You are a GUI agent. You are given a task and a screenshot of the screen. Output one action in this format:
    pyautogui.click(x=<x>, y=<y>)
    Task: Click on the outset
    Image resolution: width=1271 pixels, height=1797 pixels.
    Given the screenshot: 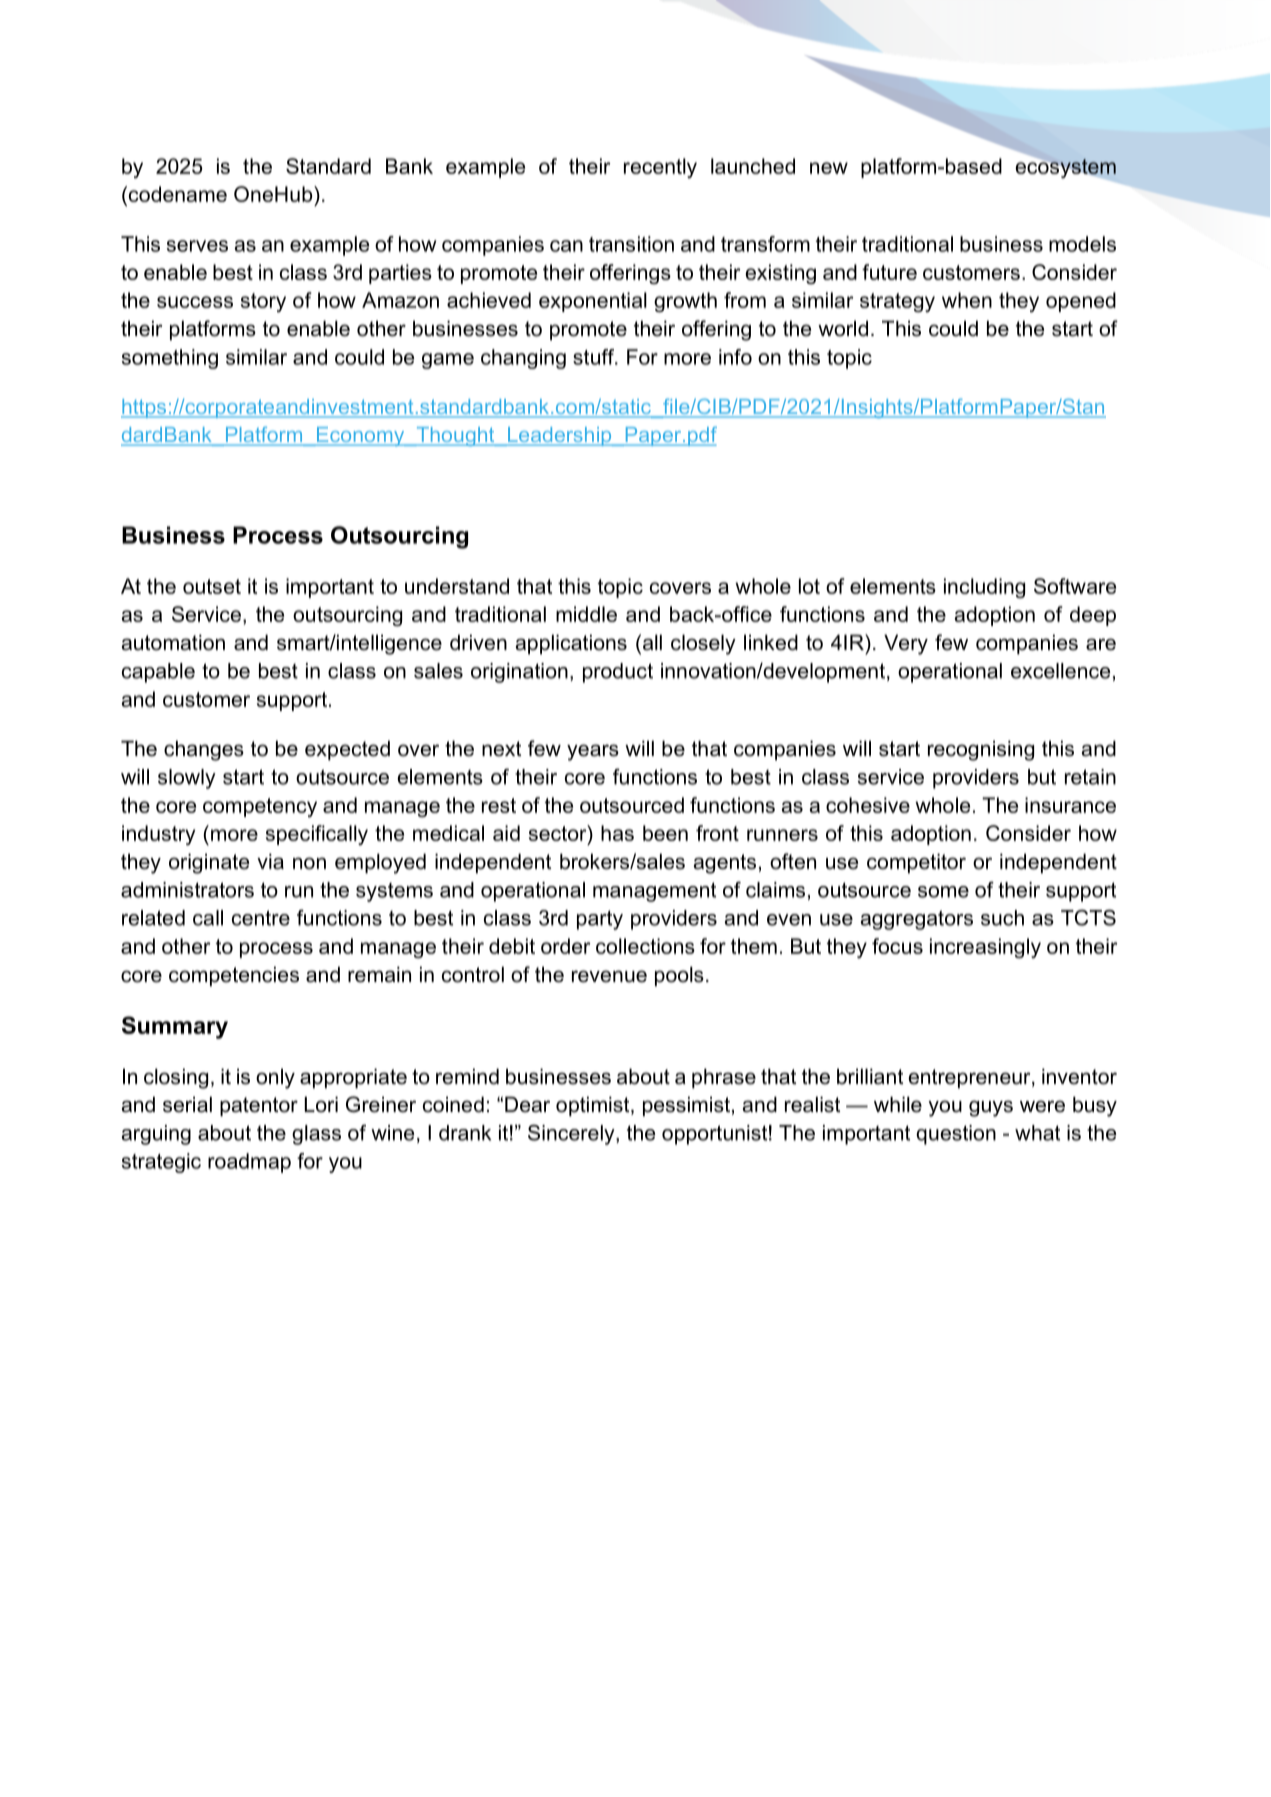 What is the action you would take?
    pyautogui.click(x=212, y=586)
